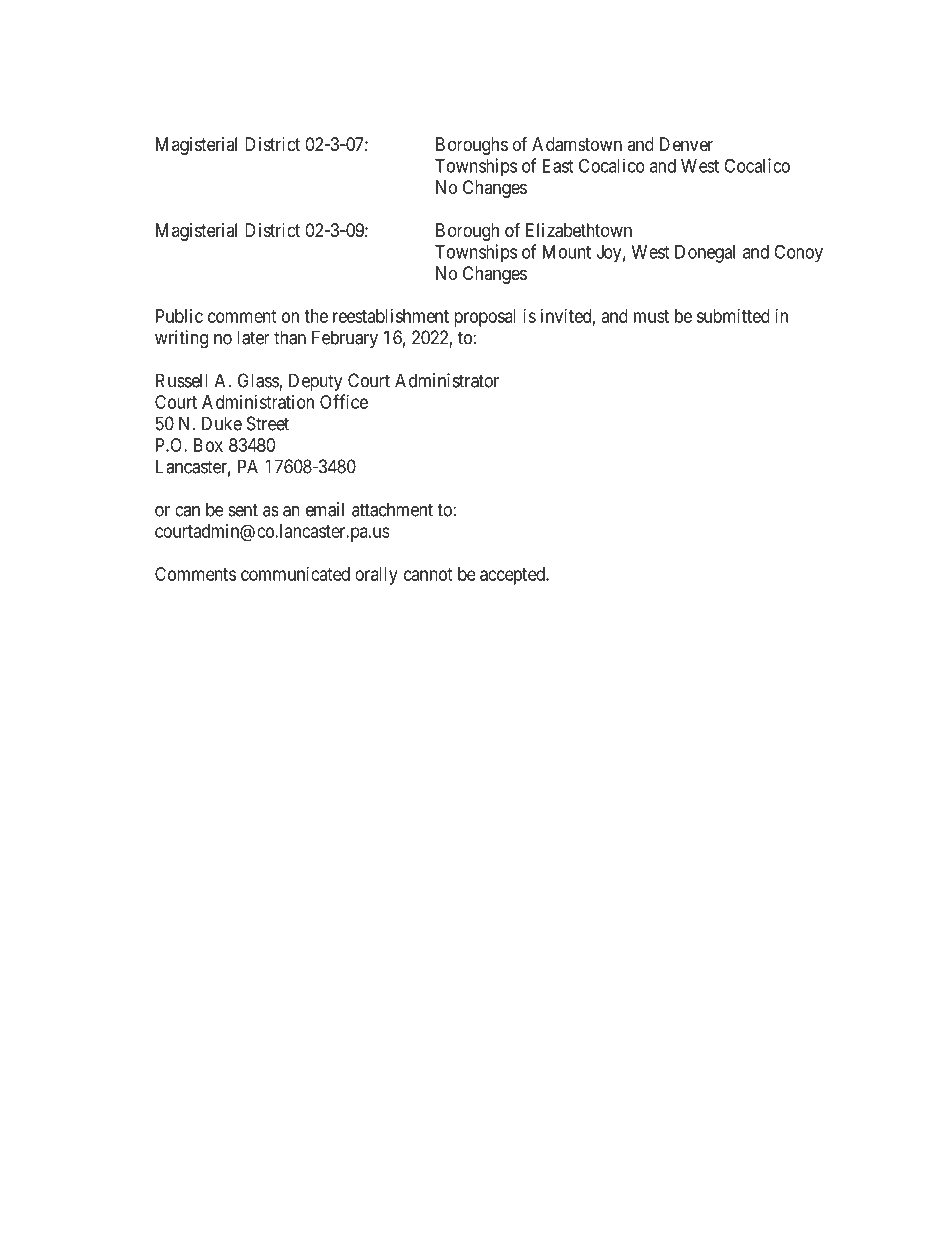 Image resolution: width=952 pixels, height=1233 pixels. What do you see at coordinates (733, 316) in the image?
I see `submitted` at bounding box center [733, 316].
